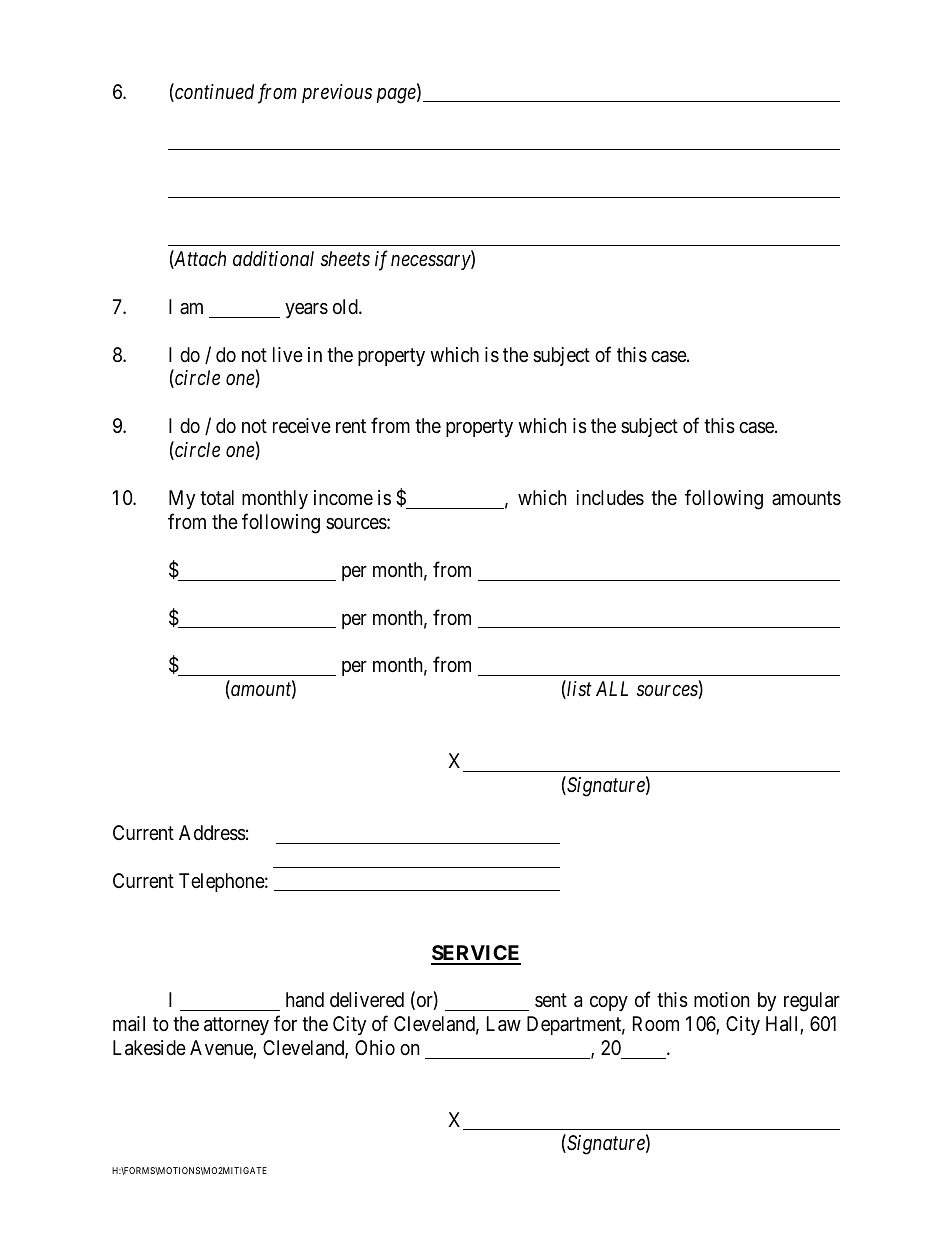 This document has height=1233, width=952. What do you see at coordinates (217, 497) in the document?
I see `total` at bounding box center [217, 497].
